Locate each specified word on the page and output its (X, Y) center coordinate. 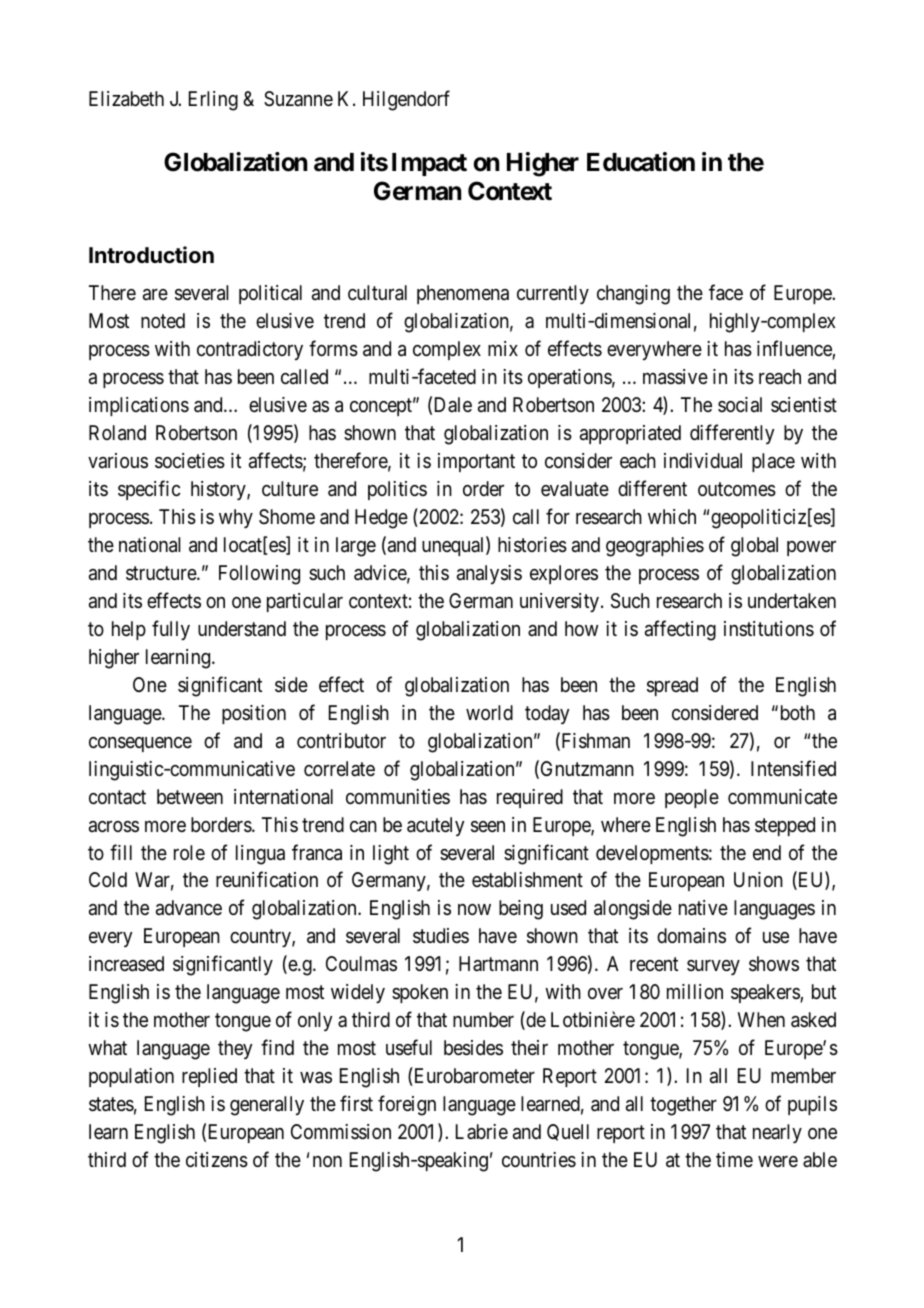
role (189, 852)
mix (503, 348)
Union (758, 879)
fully (171, 630)
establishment (527, 880)
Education (641, 162)
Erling (213, 101)
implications (139, 406)
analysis (489, 574)
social (740, 405)
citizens (217, 1160)
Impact (429, 164)
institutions (769, 629)
